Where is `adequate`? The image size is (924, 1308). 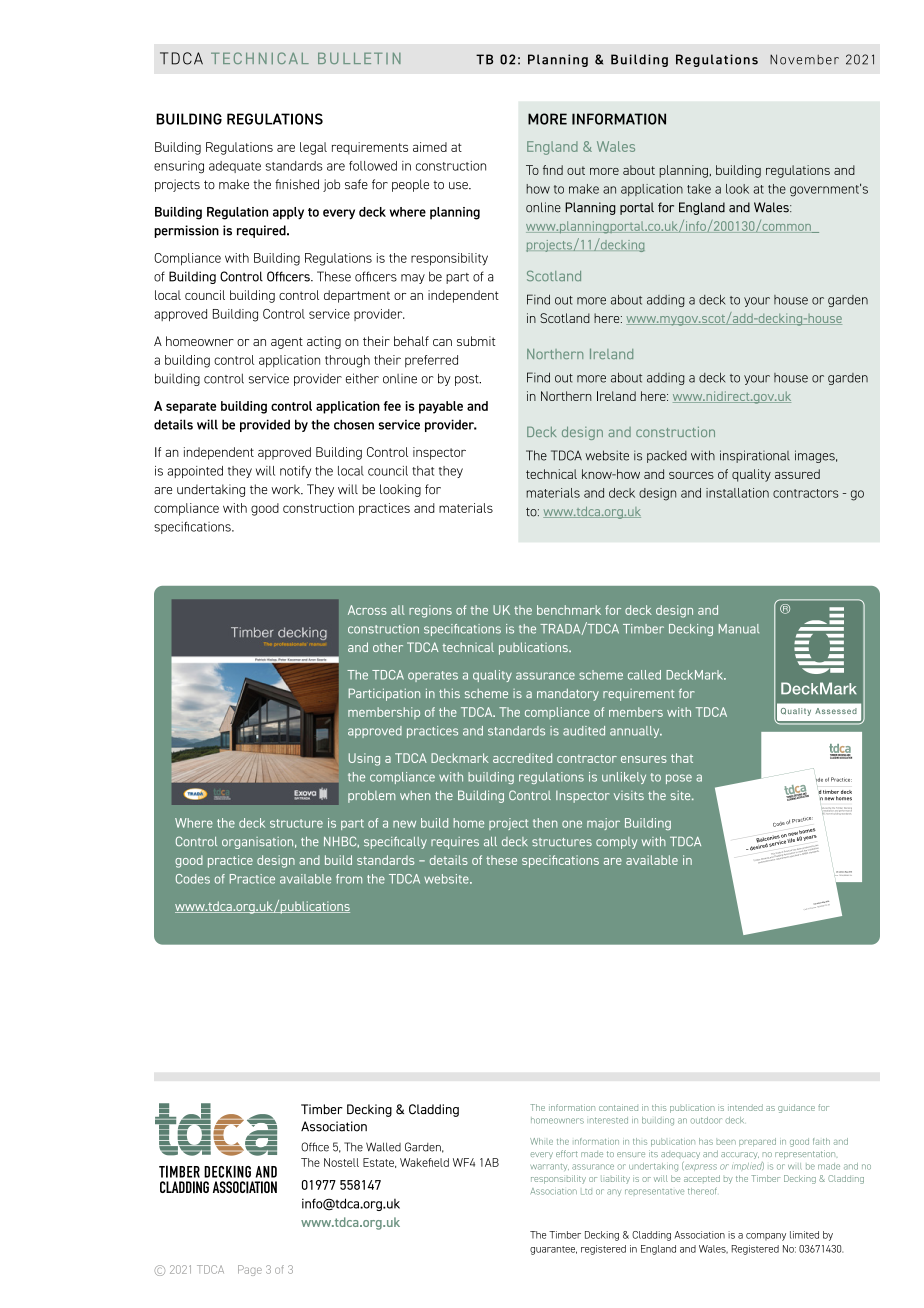
adequate is located at coordinates (235, 167).
